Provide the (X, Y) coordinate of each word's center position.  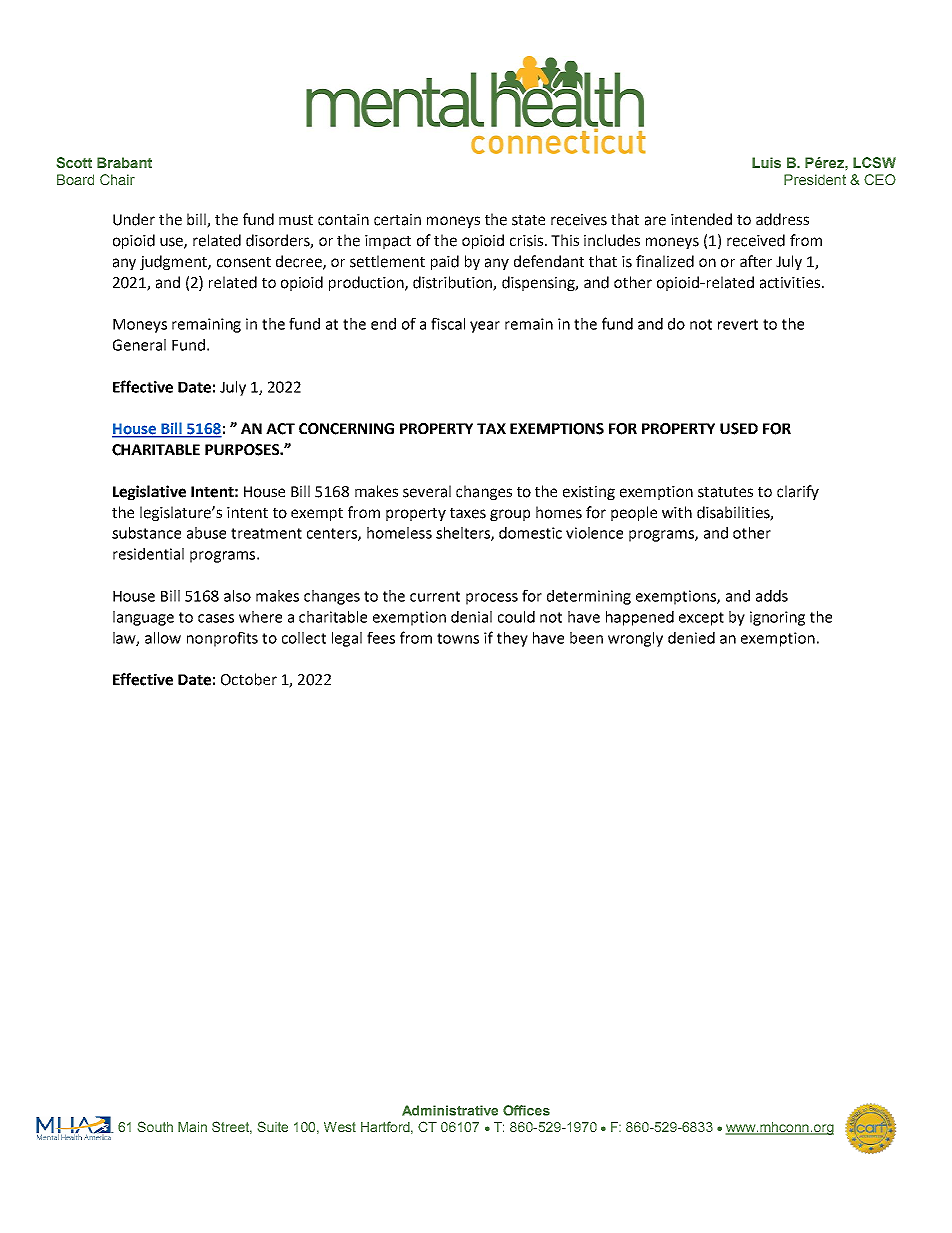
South (155, 1126)
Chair (117, 179)
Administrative (450, 1110)
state (528, 220)
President (815, 179)
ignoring (777, 618)
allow (163, 638)
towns (458, 638)
